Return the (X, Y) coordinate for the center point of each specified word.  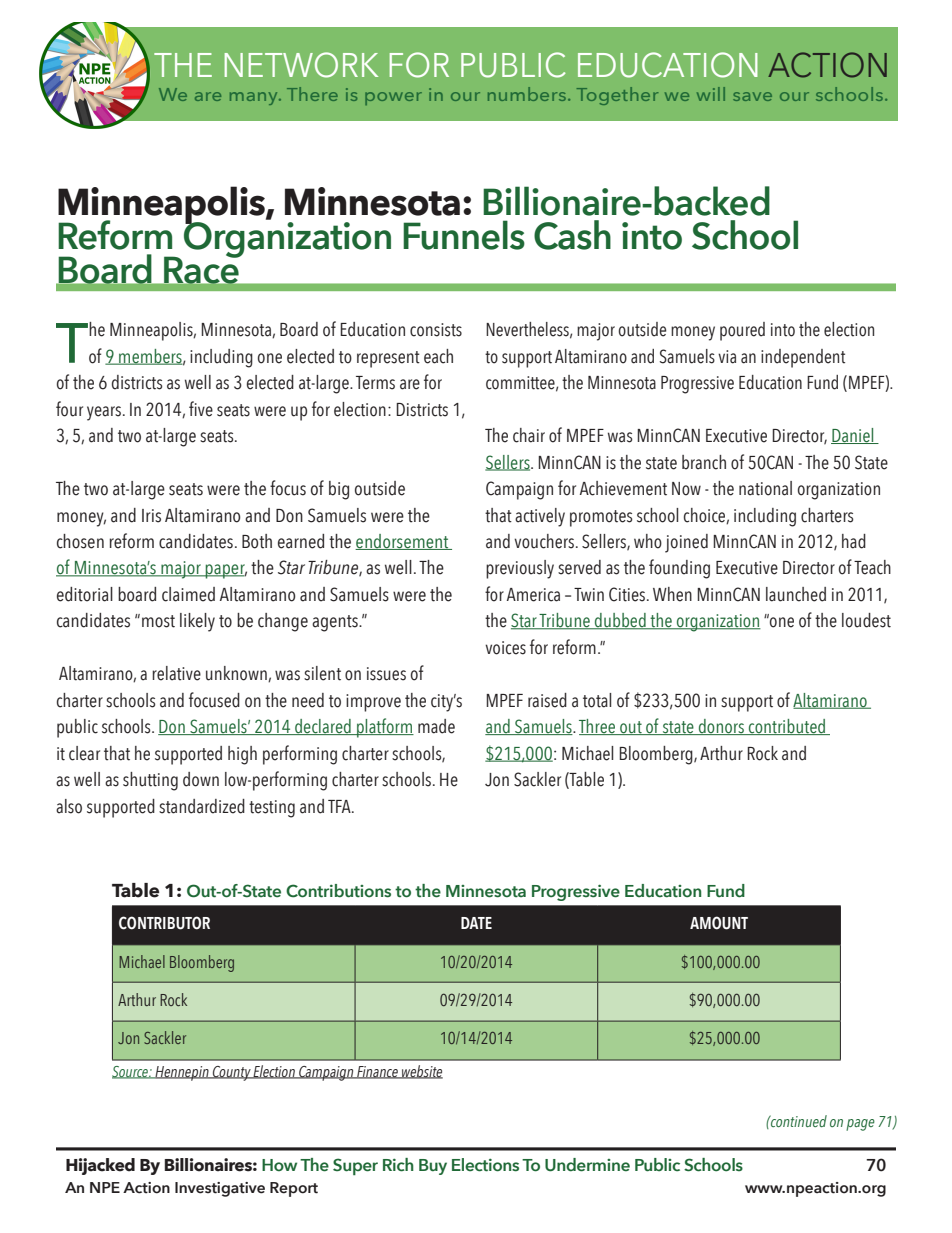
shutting (150, 781)
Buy (433, 1167)
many (255, 98)
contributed (787, 727)
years (104, 413)
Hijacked (100, 1166)
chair (529, 435)
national (765, 488)
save (752, 96)
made (436, 726)
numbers (527, 94)
